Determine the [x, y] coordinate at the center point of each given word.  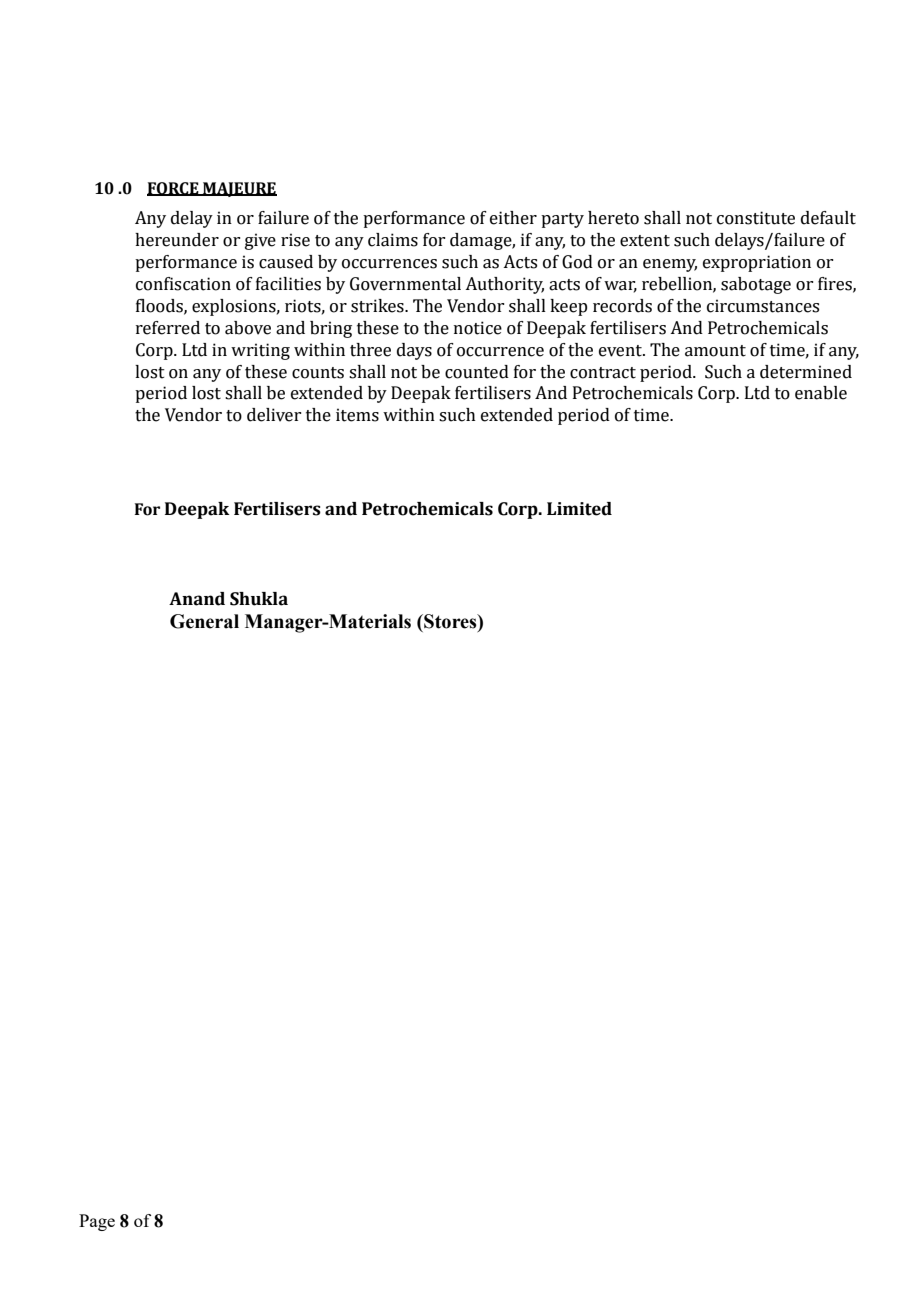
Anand [197, 599]
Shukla [259, 599]
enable [821, 393]
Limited [579, 509]
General [204, 621]
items [357, 415]
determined [806, 372]
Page [97, 1222]
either [513, 218]
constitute [756, 218]
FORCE [174, 189]
